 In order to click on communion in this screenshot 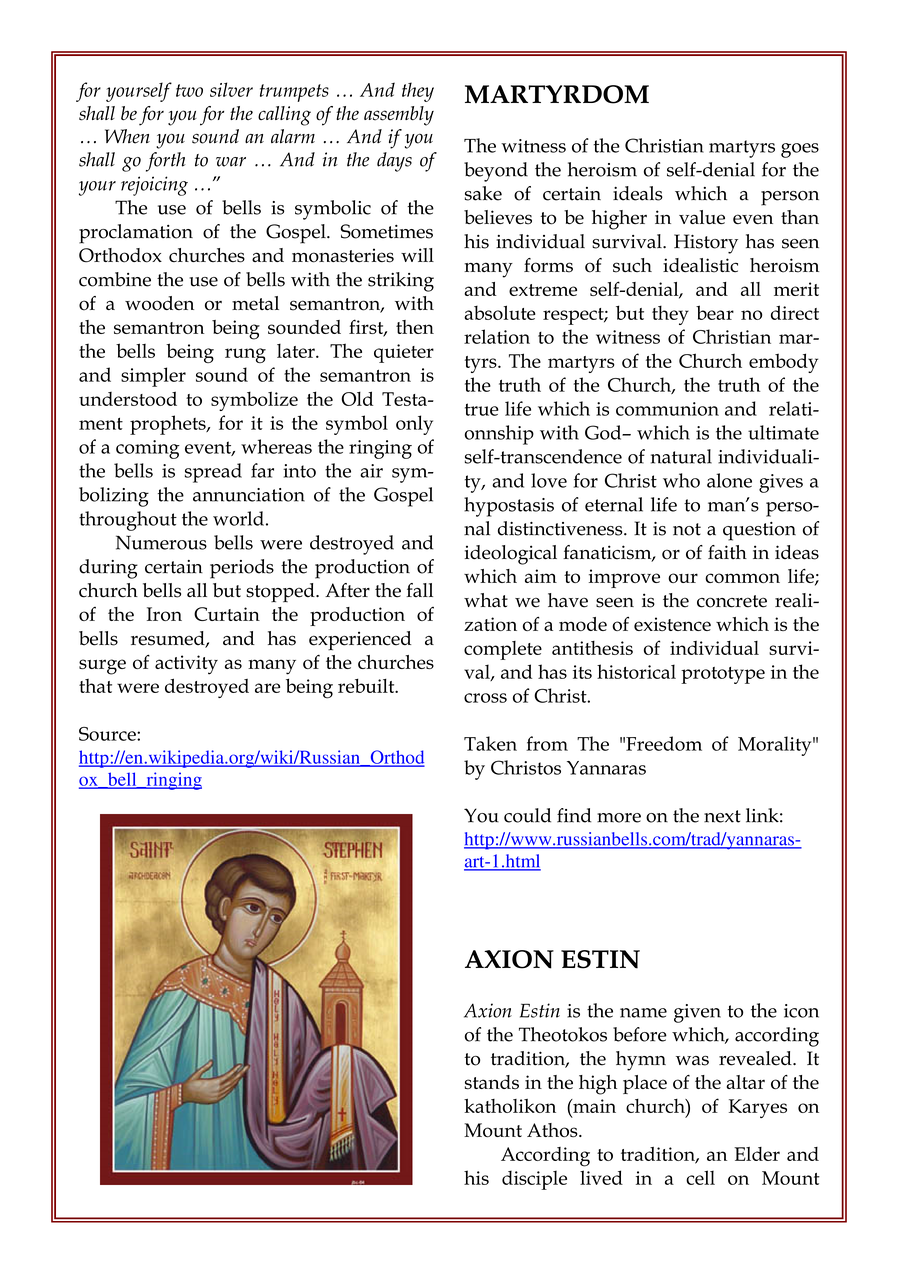, I will do `click(667, 409)`.
